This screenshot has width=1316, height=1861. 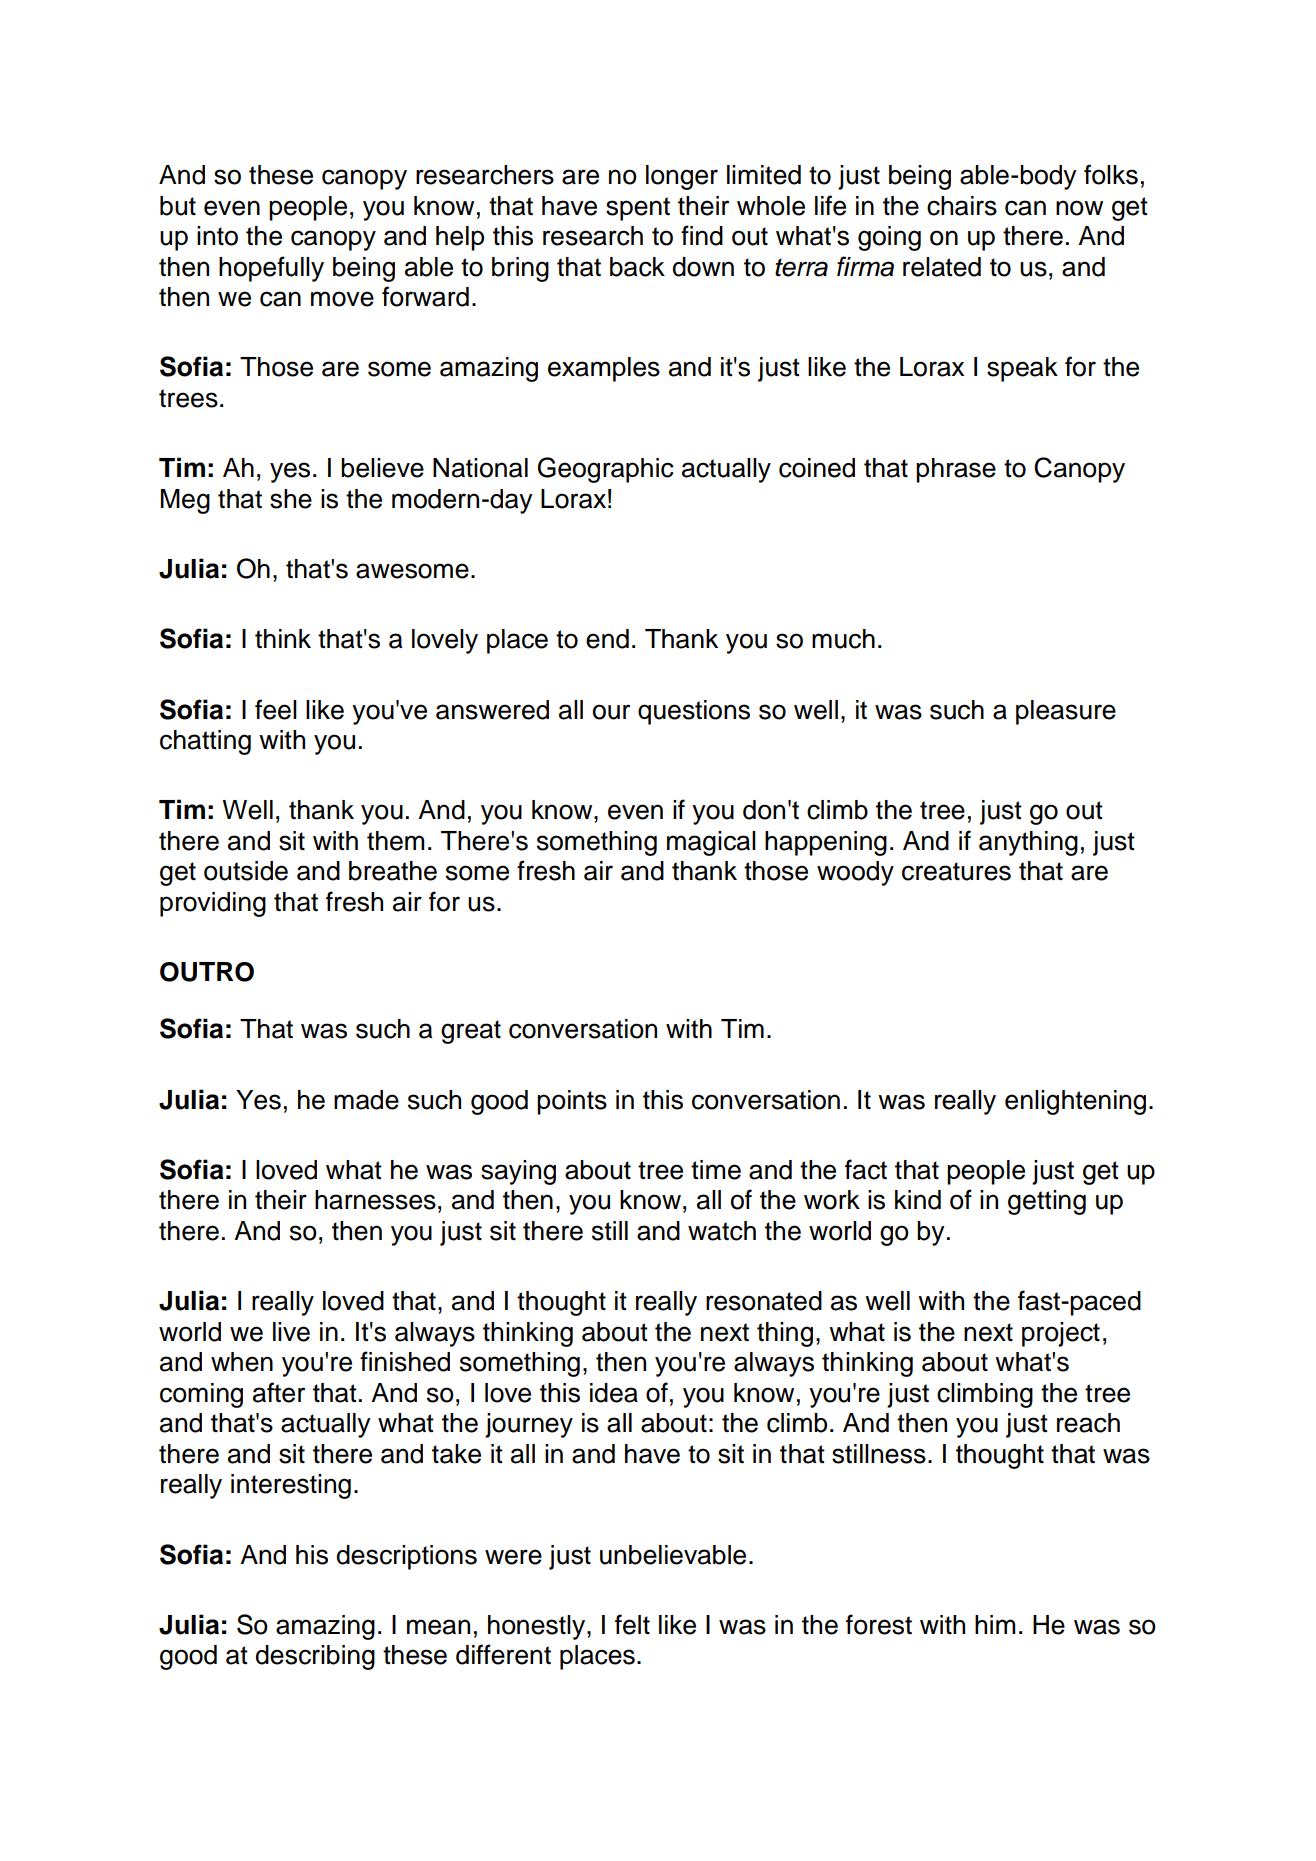 I want to click on chairs, so click(x=962, y=206).
